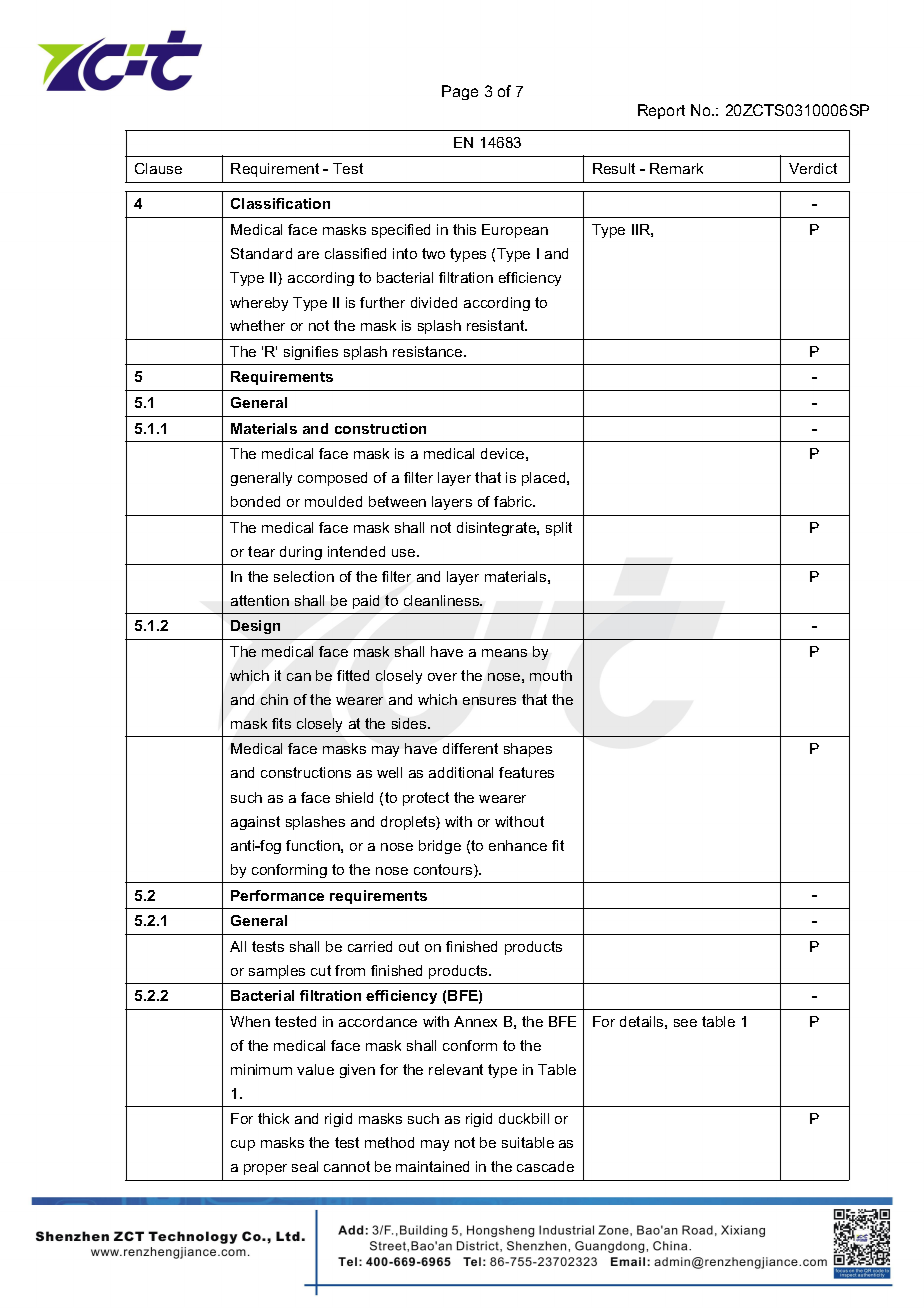  Describe the element at coordinates (158, 168) in the screenshot. I see `Clause` at that location.
